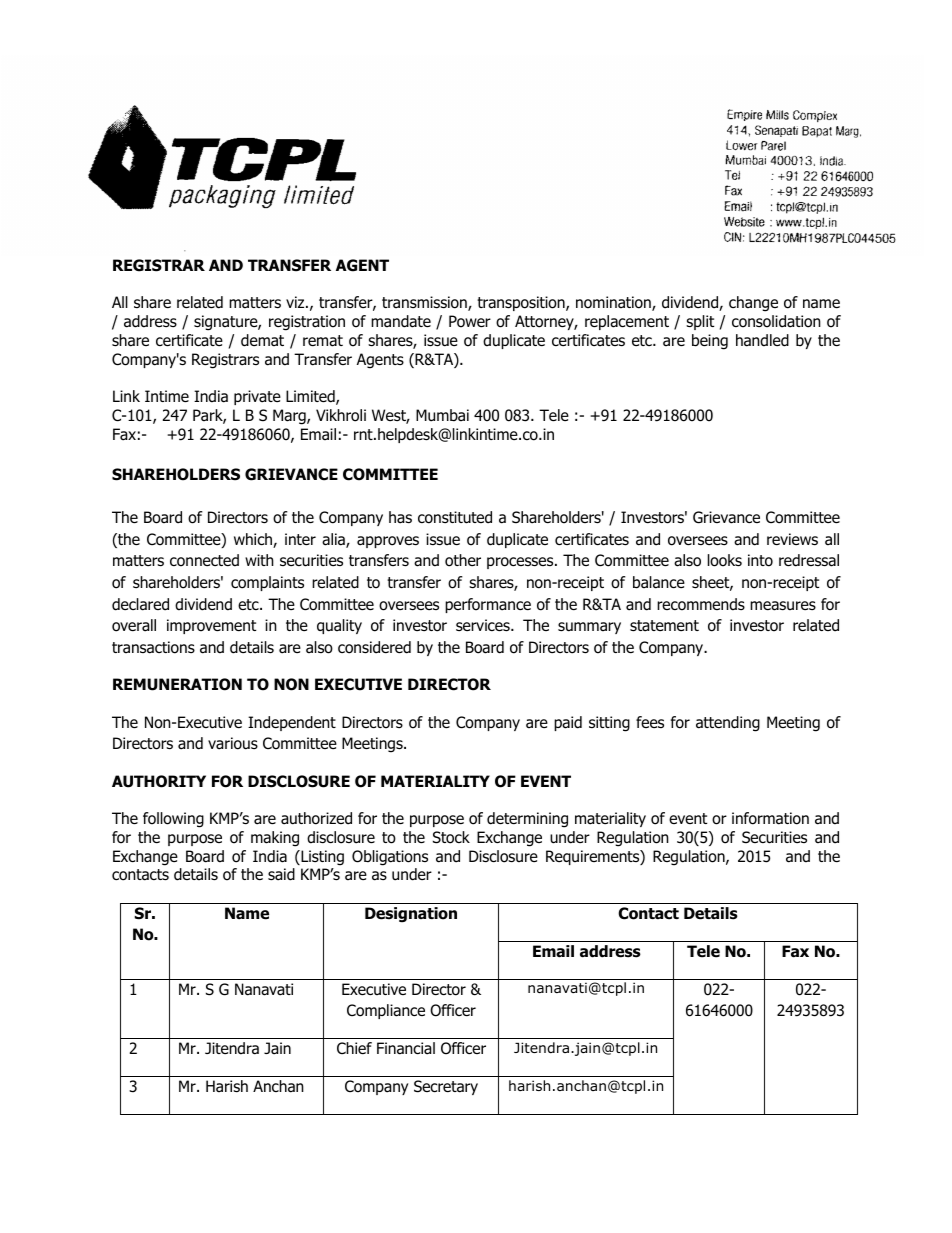  What do you see at coordinates (446, 1087) in the image?
I see `Secretary` at bounding box center [446, 1087].
